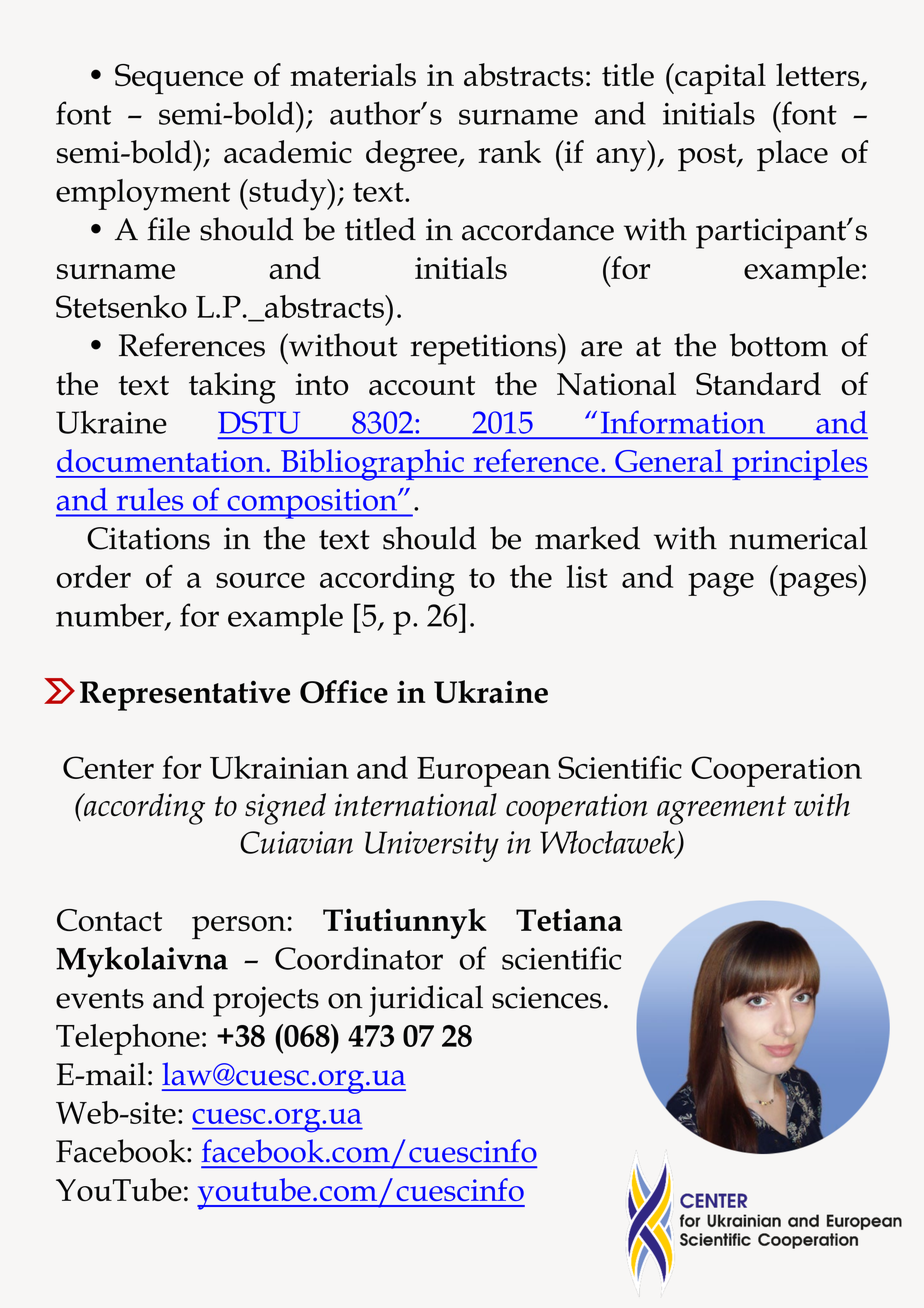 The height and width of the screenshot is (1308, 924). Describe the element at coordinates (546, 997) in the screenshot. I see `sciences` at that location.
